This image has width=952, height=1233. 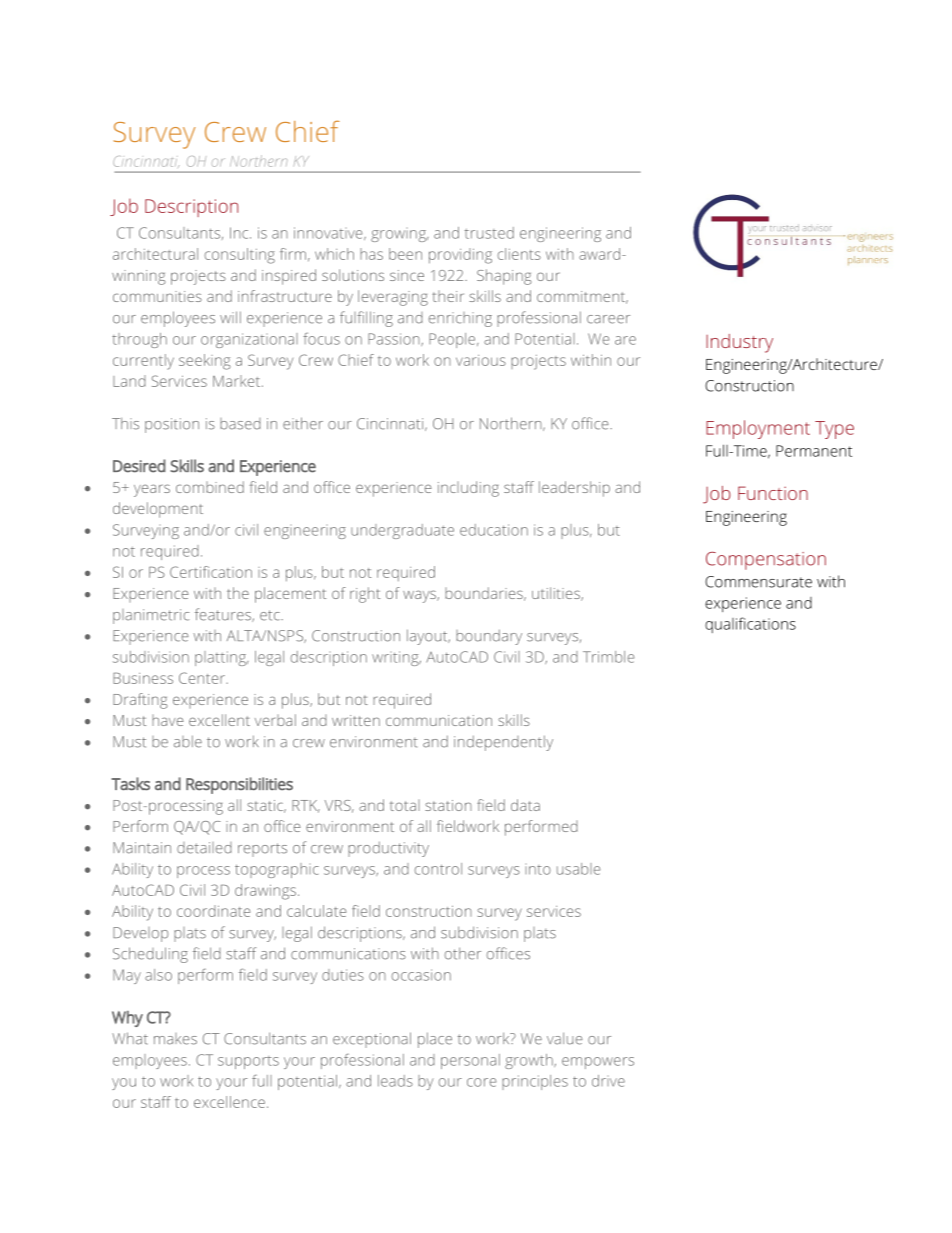 I want to click on consulting, so click(x=239, y=256).
